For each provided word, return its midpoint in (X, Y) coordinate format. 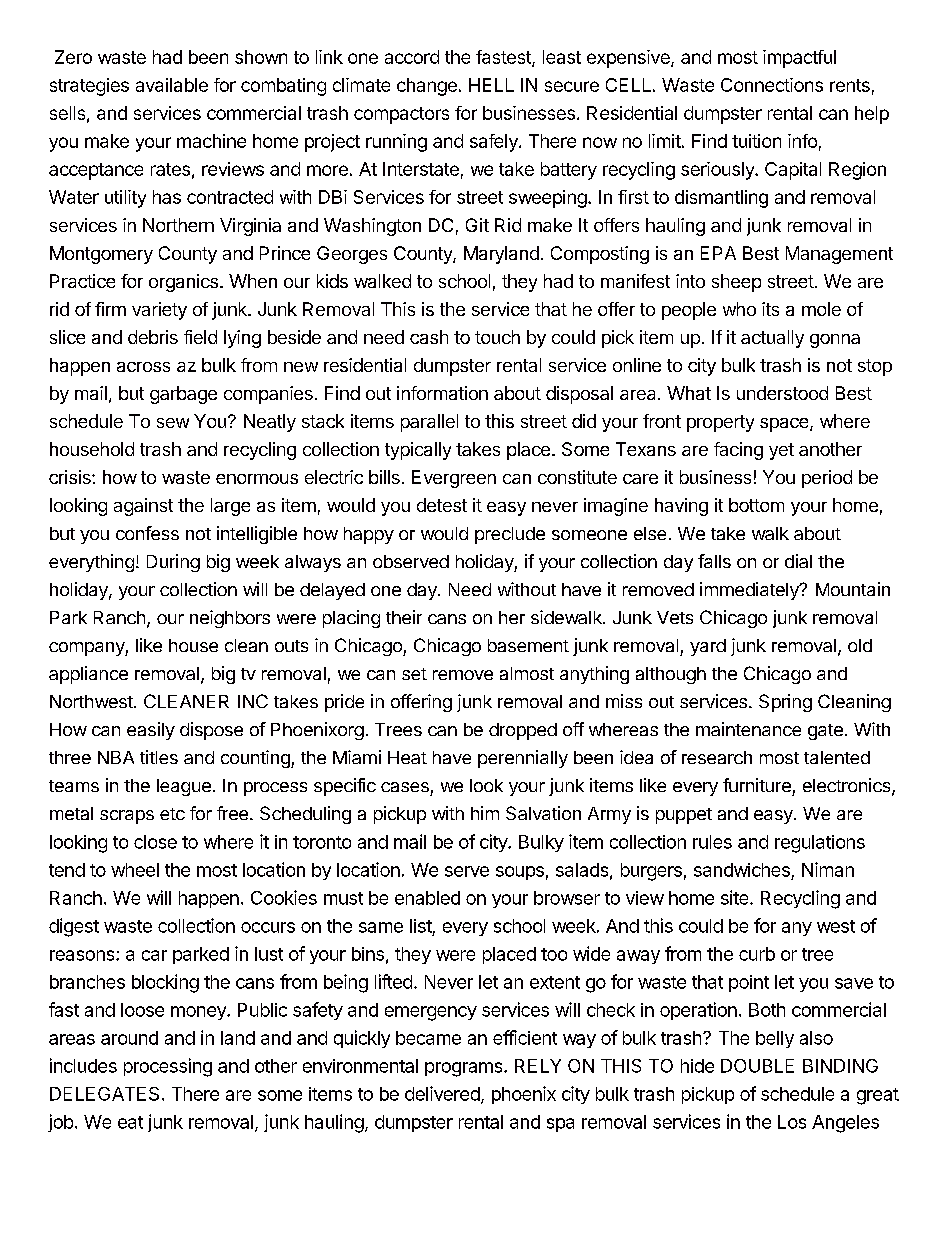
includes (83, 1065)
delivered (442, 1093)
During (173, 563)
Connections (772, 85)
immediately (750, 591)
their (404, 617)
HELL (491, 85)
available (172, 85)
